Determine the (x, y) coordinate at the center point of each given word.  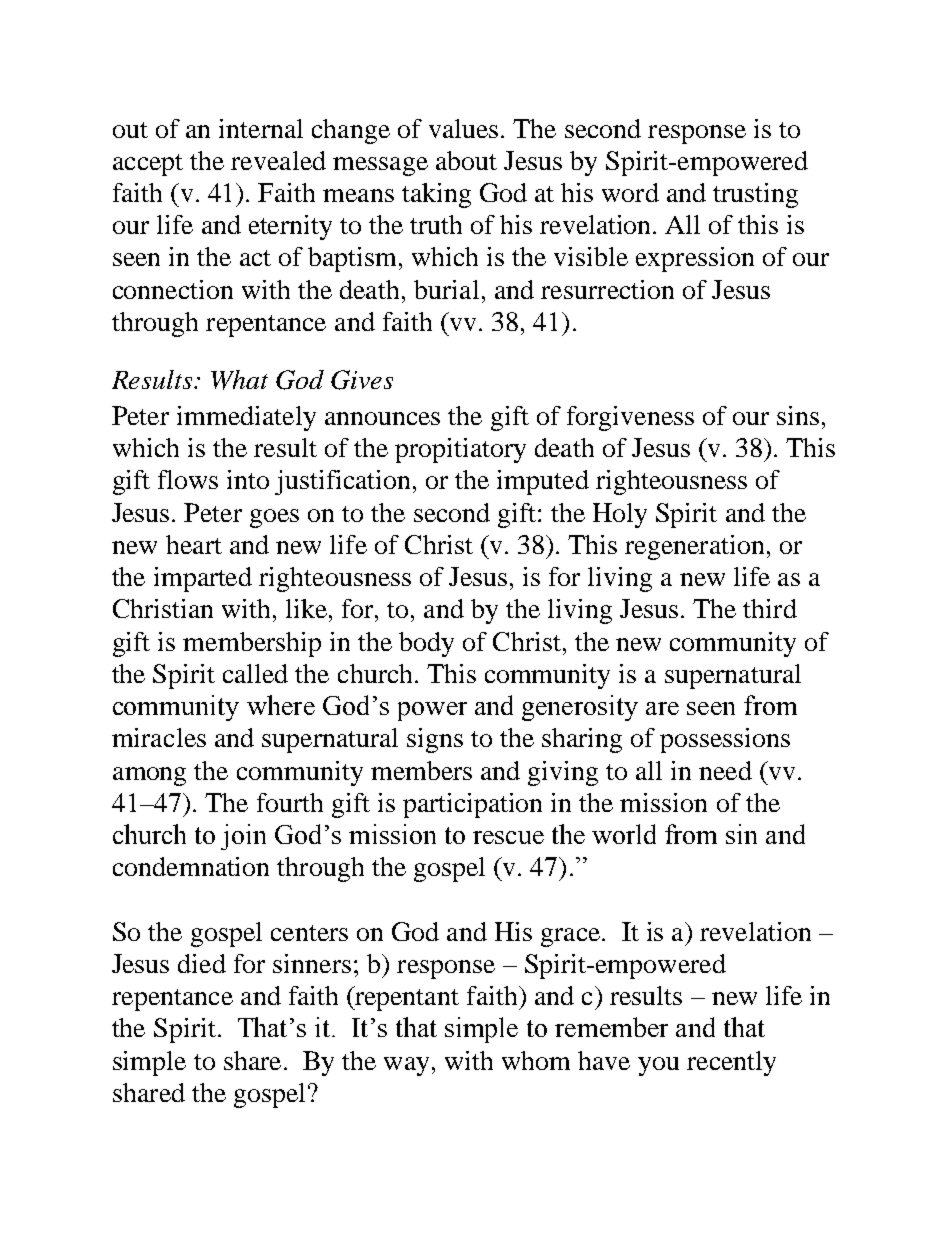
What (239, 380)
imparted (203, 579)
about (466, 160)
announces (382, 418)
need (725, 770)
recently (731, 1063)
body (426, 644)
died (202, 963)
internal (261, 128)
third (770, 608)
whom (536, 1060)
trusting (755, 195)
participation (472, 805)
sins (798, 415)
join (243, 837)
